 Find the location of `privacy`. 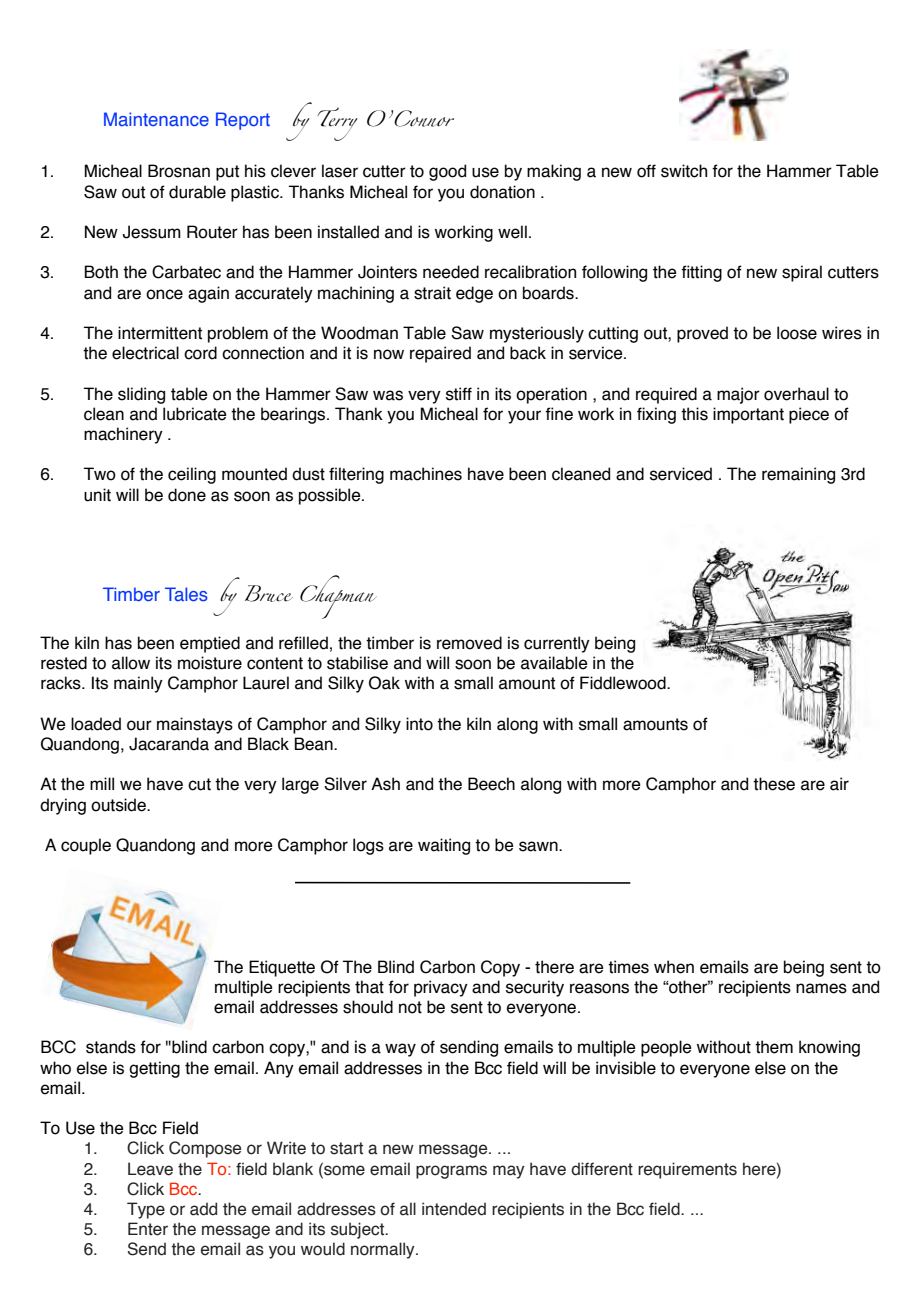

privacy is located at coordinates (441, 988).
